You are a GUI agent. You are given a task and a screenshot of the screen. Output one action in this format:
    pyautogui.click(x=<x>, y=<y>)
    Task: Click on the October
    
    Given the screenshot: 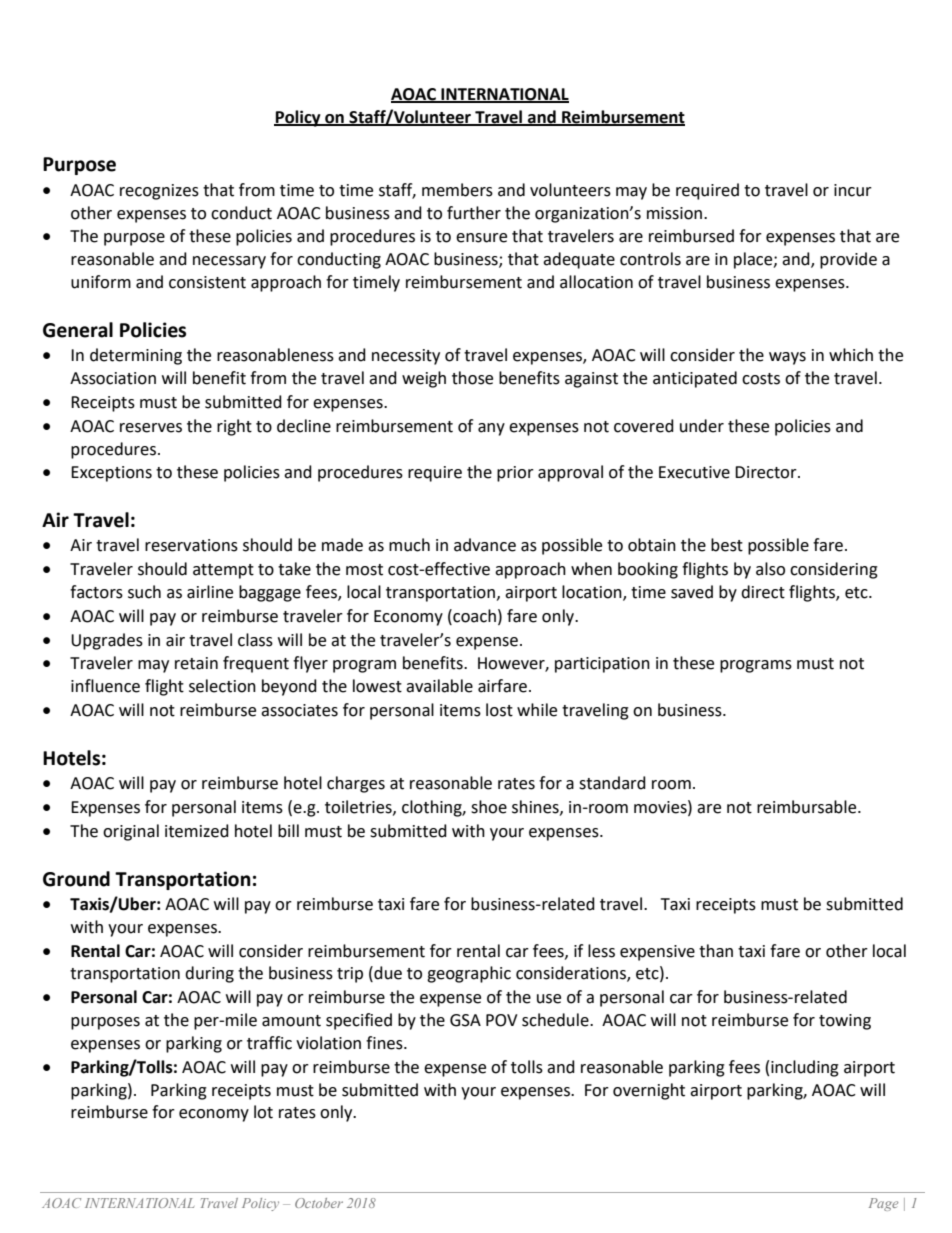 What is the action you would take?
    pyautogui.click(x=319, y=1203)
